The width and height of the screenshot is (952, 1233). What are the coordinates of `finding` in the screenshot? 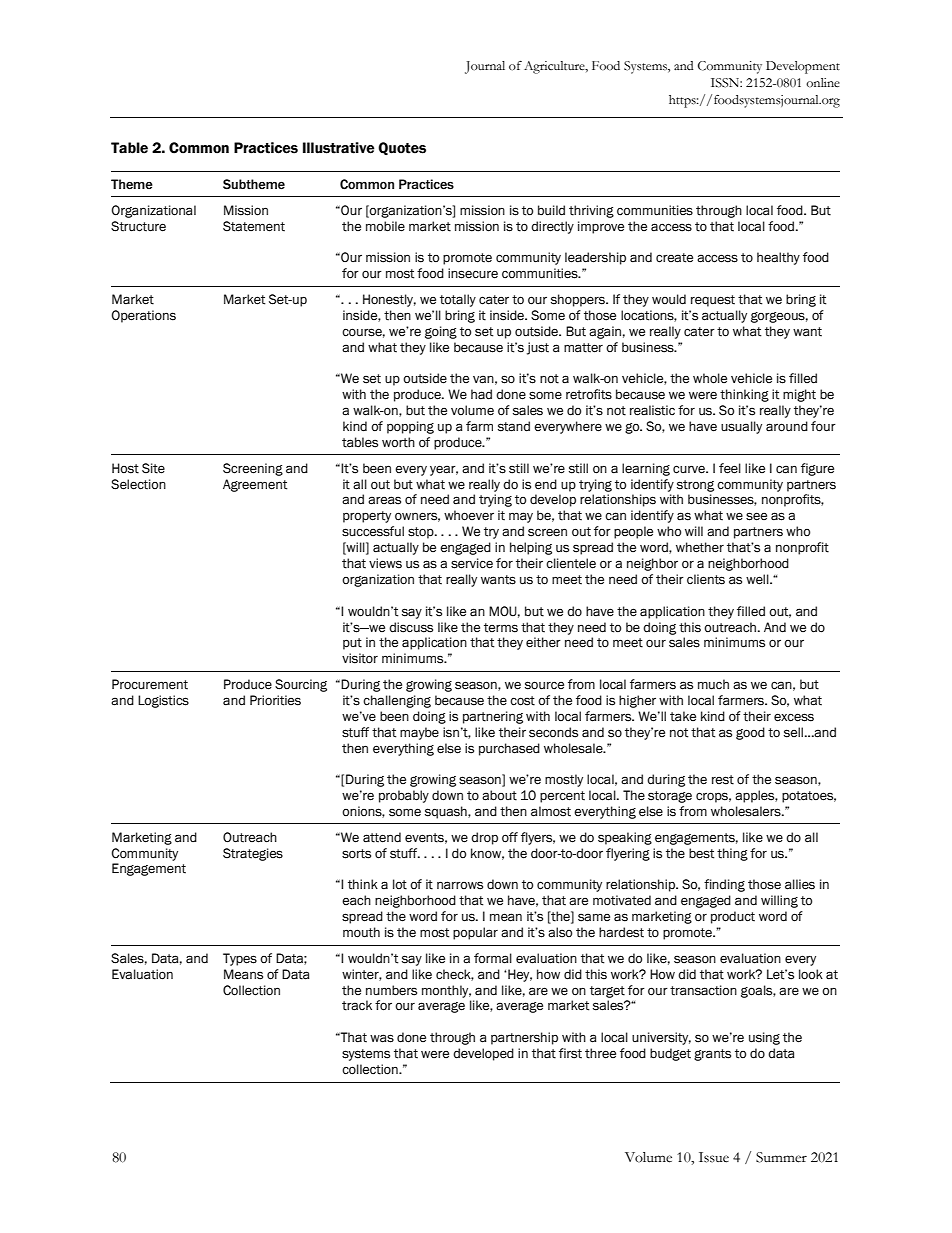 It's located at (724, 885).
